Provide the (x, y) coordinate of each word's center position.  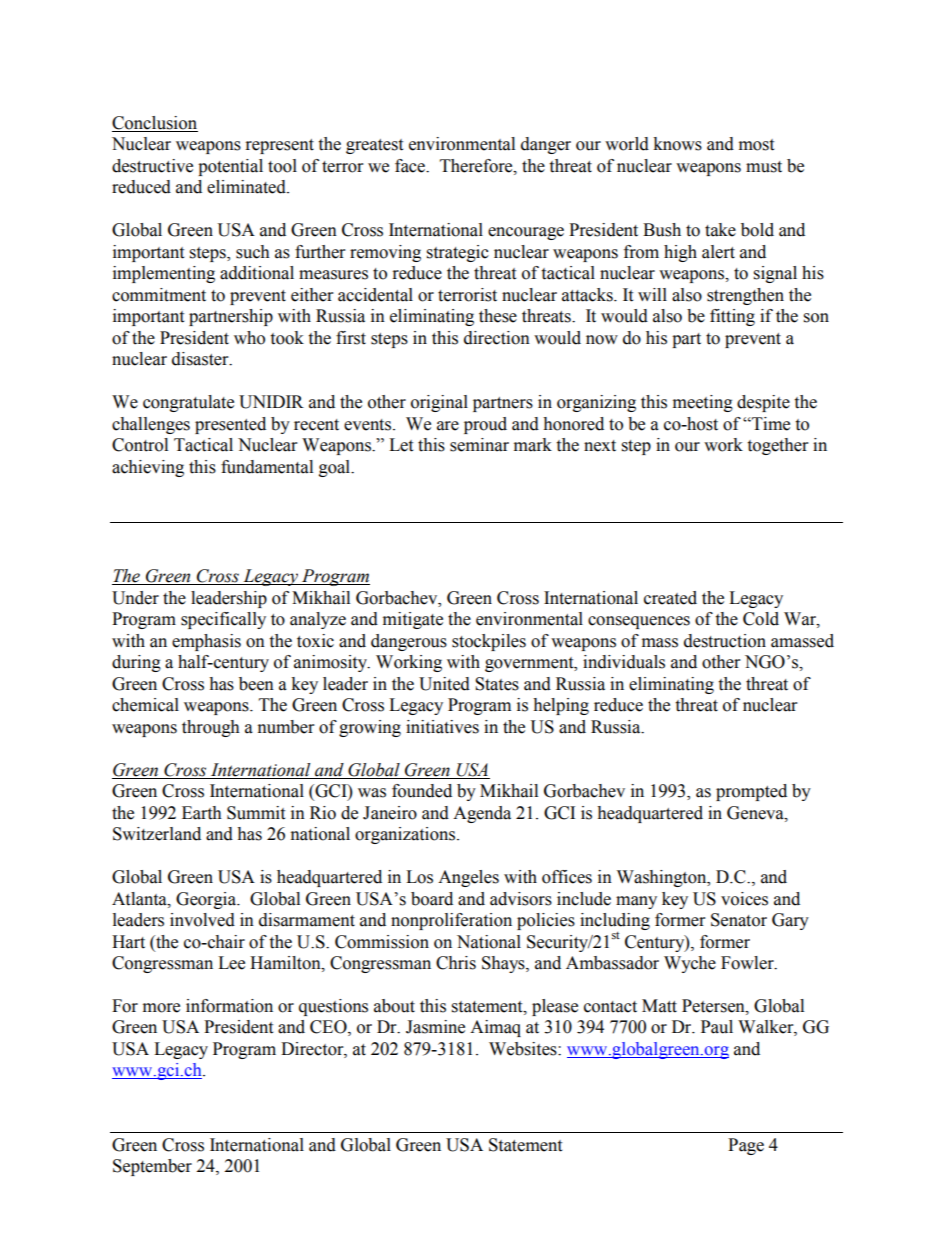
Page (746, 1146)
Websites (524, 1049)
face (411, 166)
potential (230, 167)
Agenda (482, 814)
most (756, 145)
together (777, 446)
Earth (202, 813)
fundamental (267, 467)
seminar (479, 445)
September (152, 1167)
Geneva (756, 813)
